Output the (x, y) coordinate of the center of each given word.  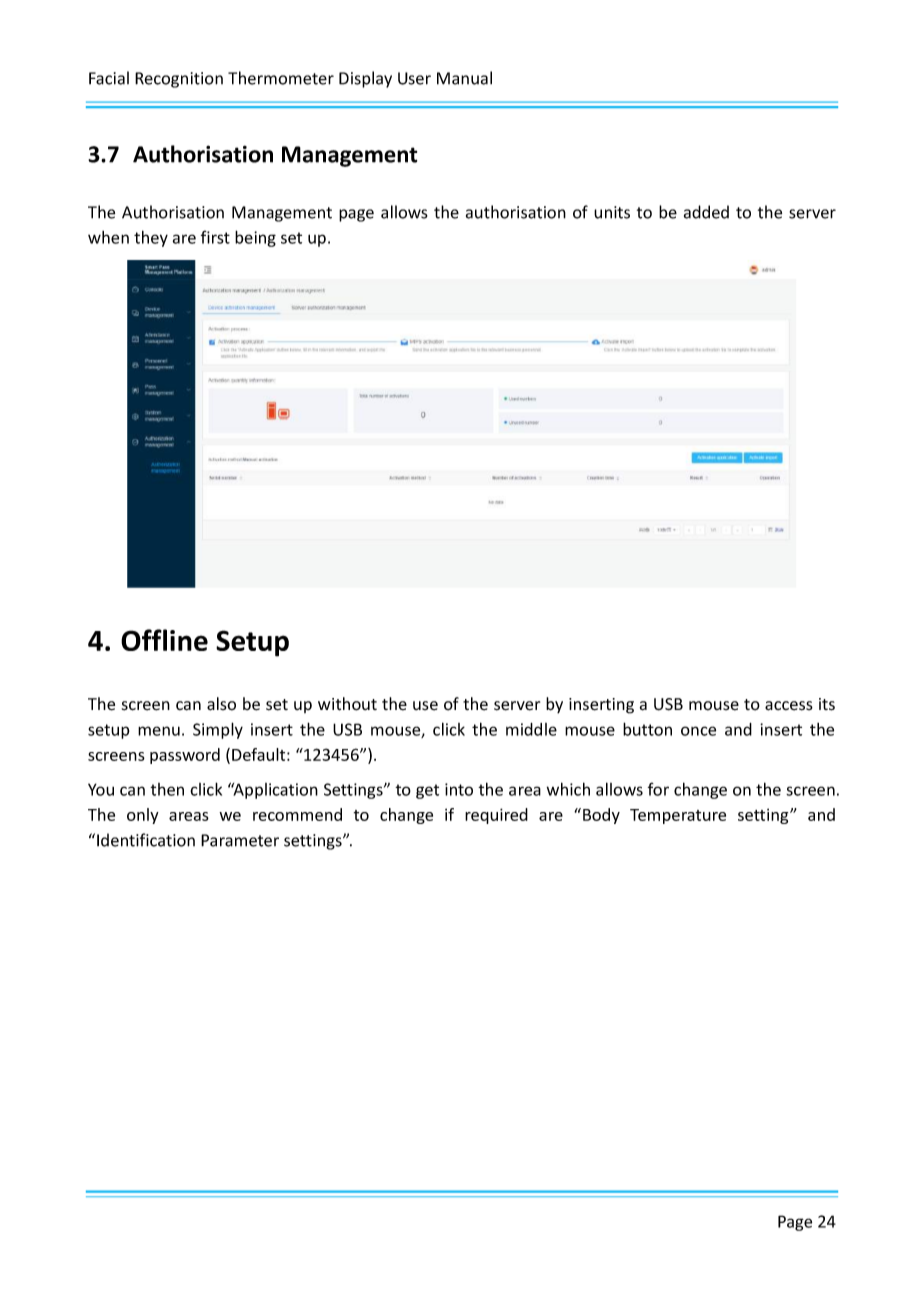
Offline (164, 640)
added (706, 212)
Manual (464, 78)
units (612, 212)
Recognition (179, 80)
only (143, 816)
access (789, 706)
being (255, 238)
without (347, 704)
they (151, 238)
